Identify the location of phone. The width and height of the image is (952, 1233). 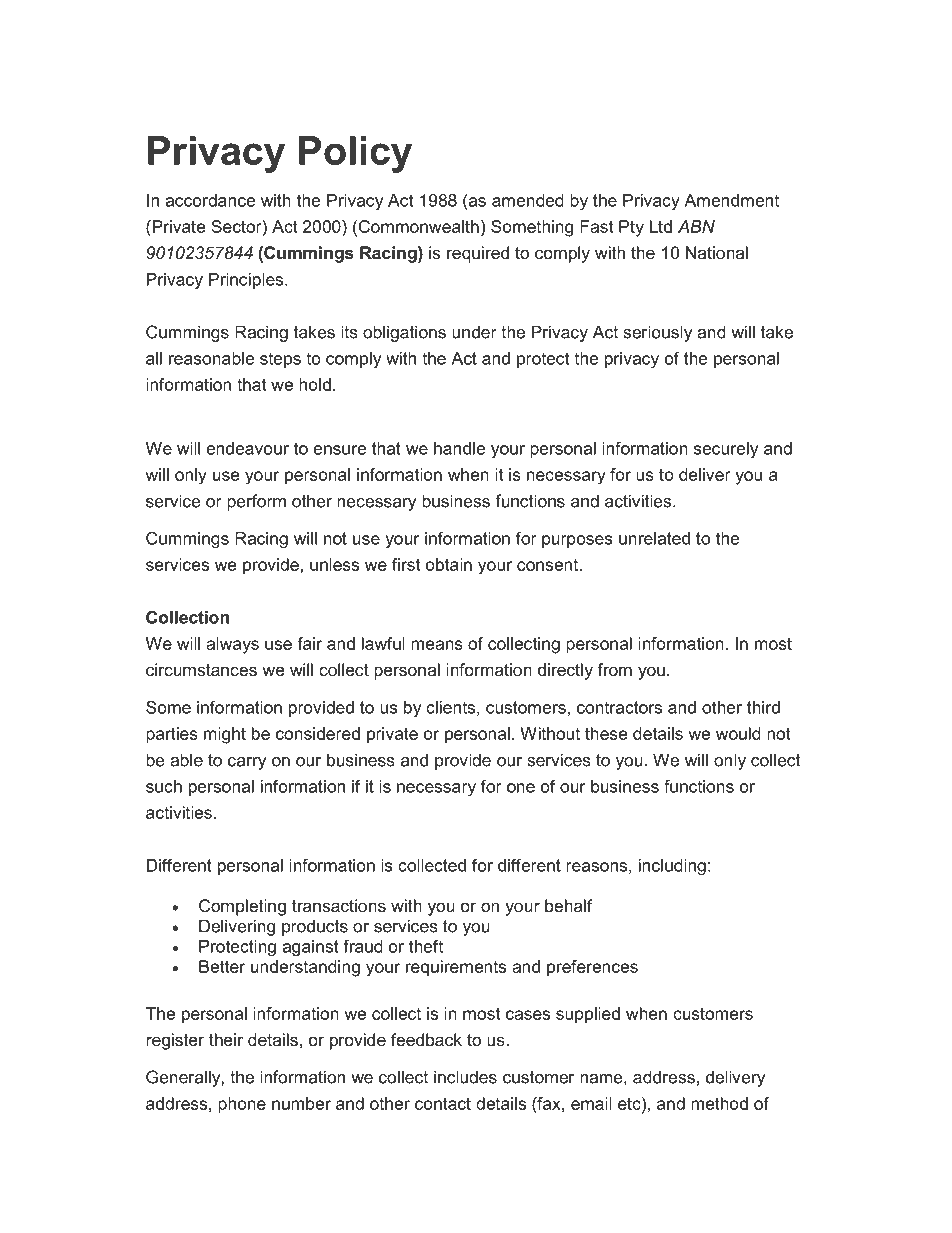
(242, 1105).
